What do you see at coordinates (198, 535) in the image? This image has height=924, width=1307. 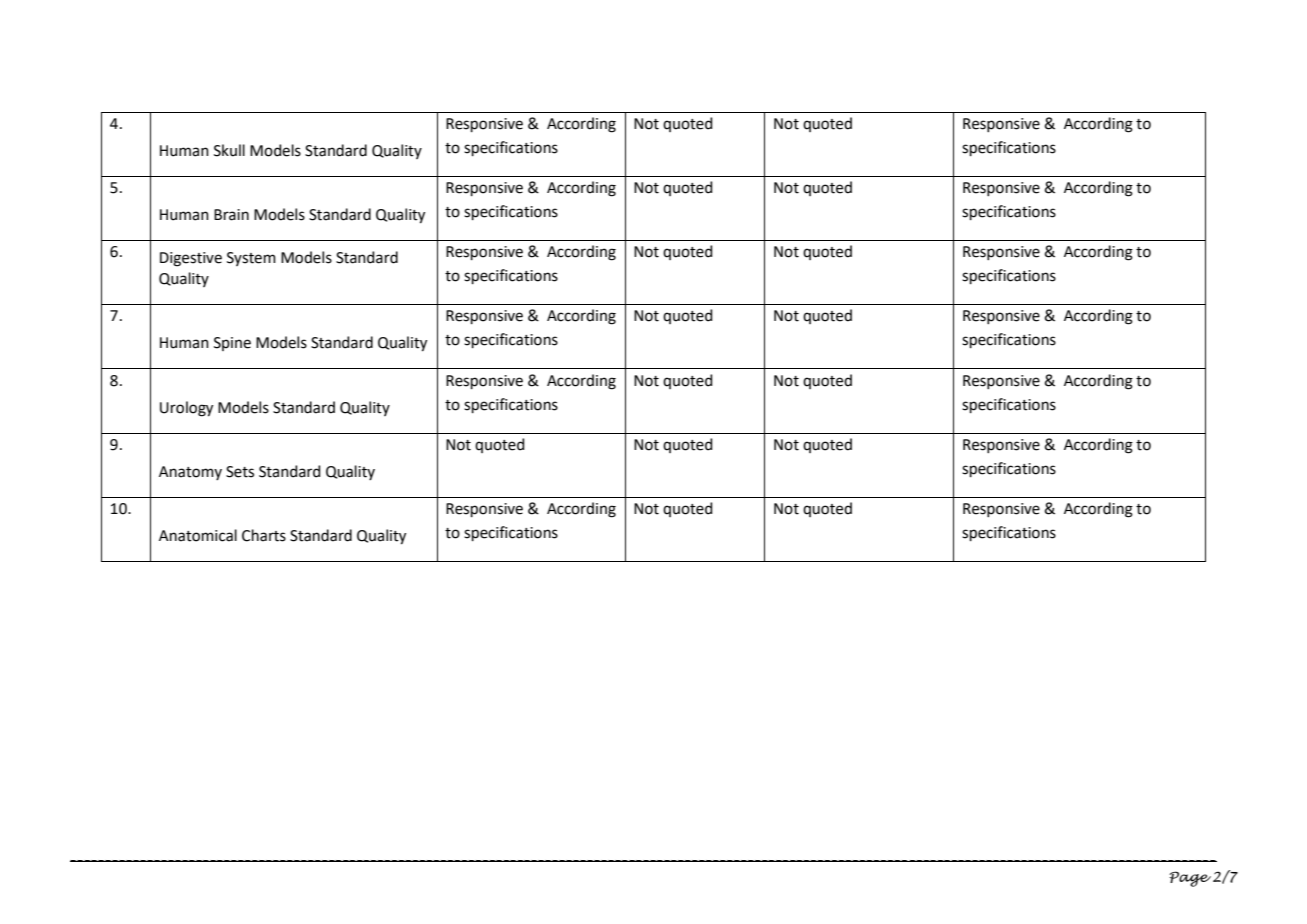 I see `Anatomical` at bounding box center [198, 535].
